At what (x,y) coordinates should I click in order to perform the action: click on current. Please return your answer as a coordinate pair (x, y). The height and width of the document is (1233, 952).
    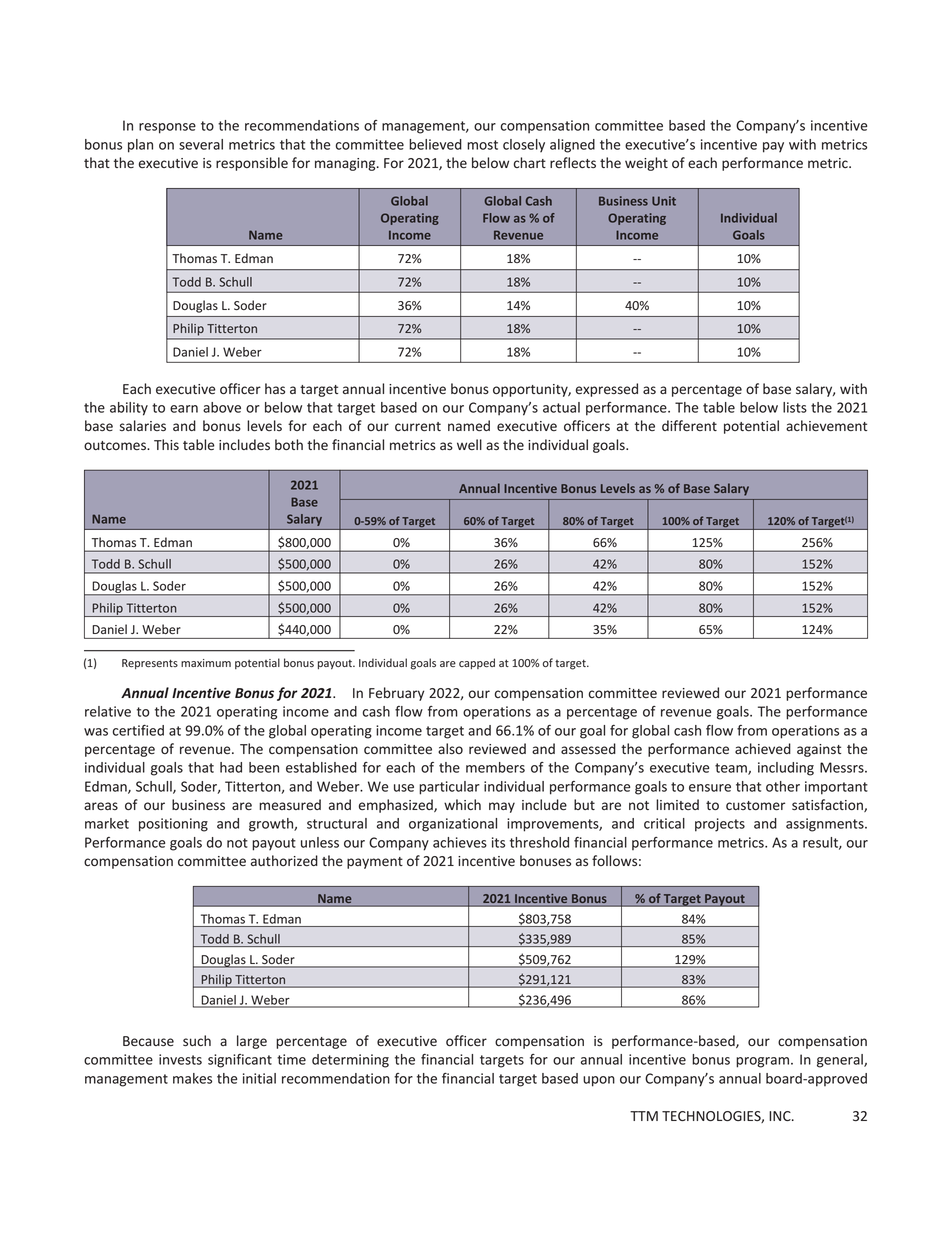
    Looking at the image, I should click on (418, 426).
